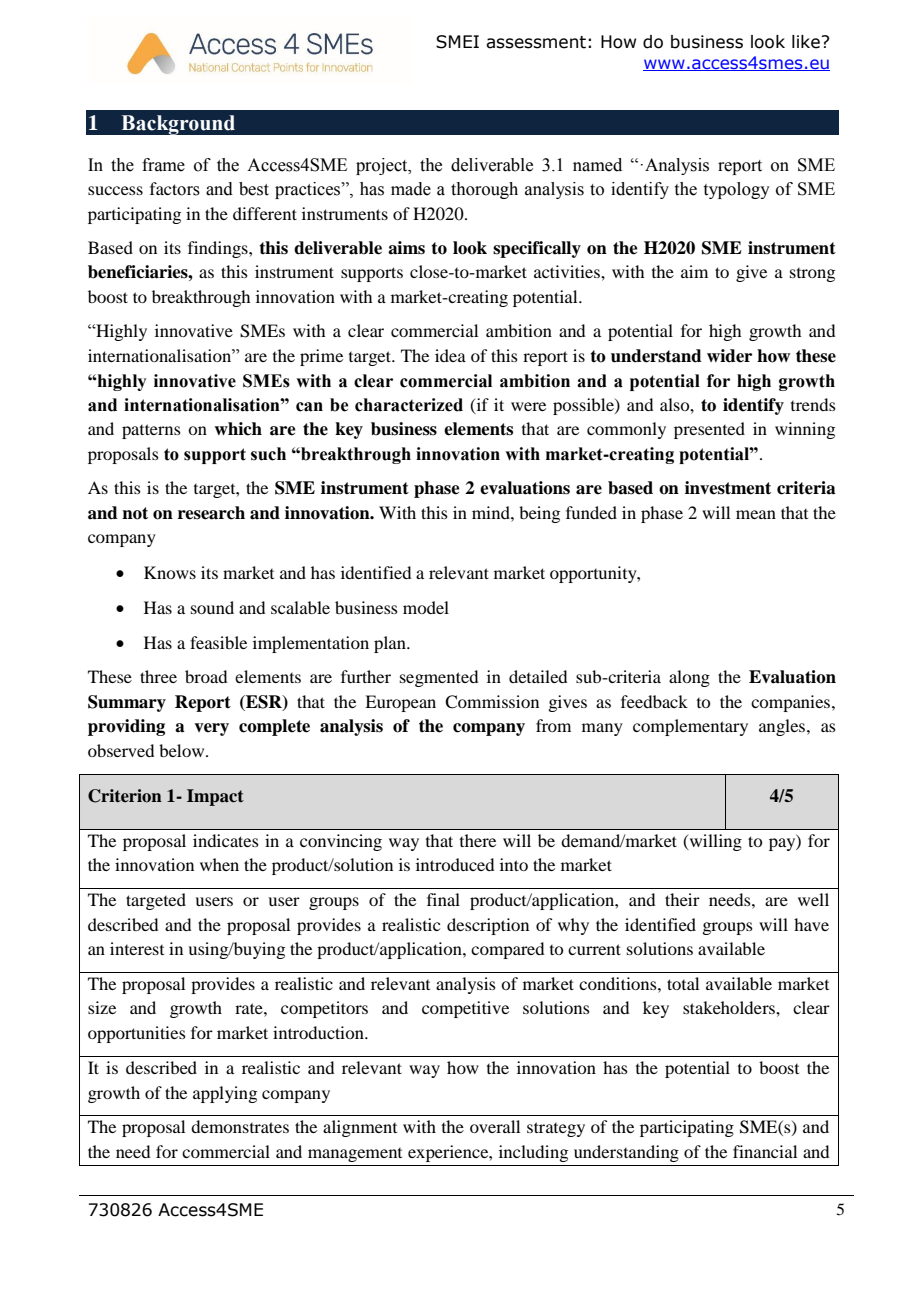 The image size is (924, 1308). Describe the element at coordinates (225, 1094) in the document. I see `applying` at that location.
